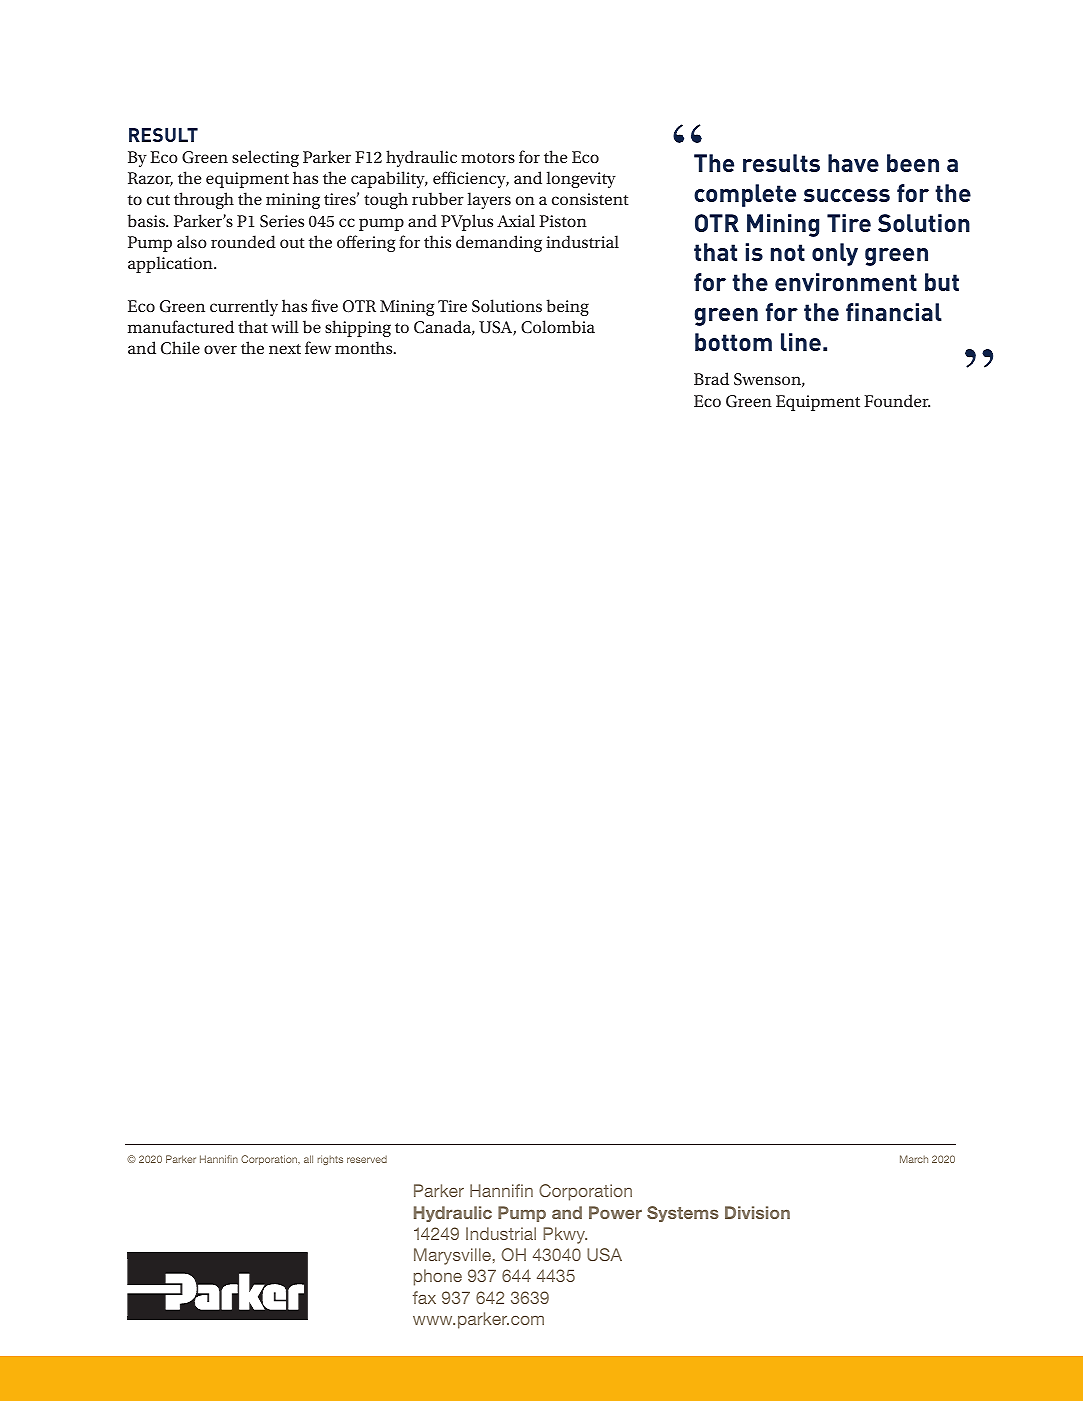 The width and height of the screenshot is (1083, 1401). What do you see at coordinates (308, 1159) in the screenshot?
I see `all` at bounding box center [308, 1159].
